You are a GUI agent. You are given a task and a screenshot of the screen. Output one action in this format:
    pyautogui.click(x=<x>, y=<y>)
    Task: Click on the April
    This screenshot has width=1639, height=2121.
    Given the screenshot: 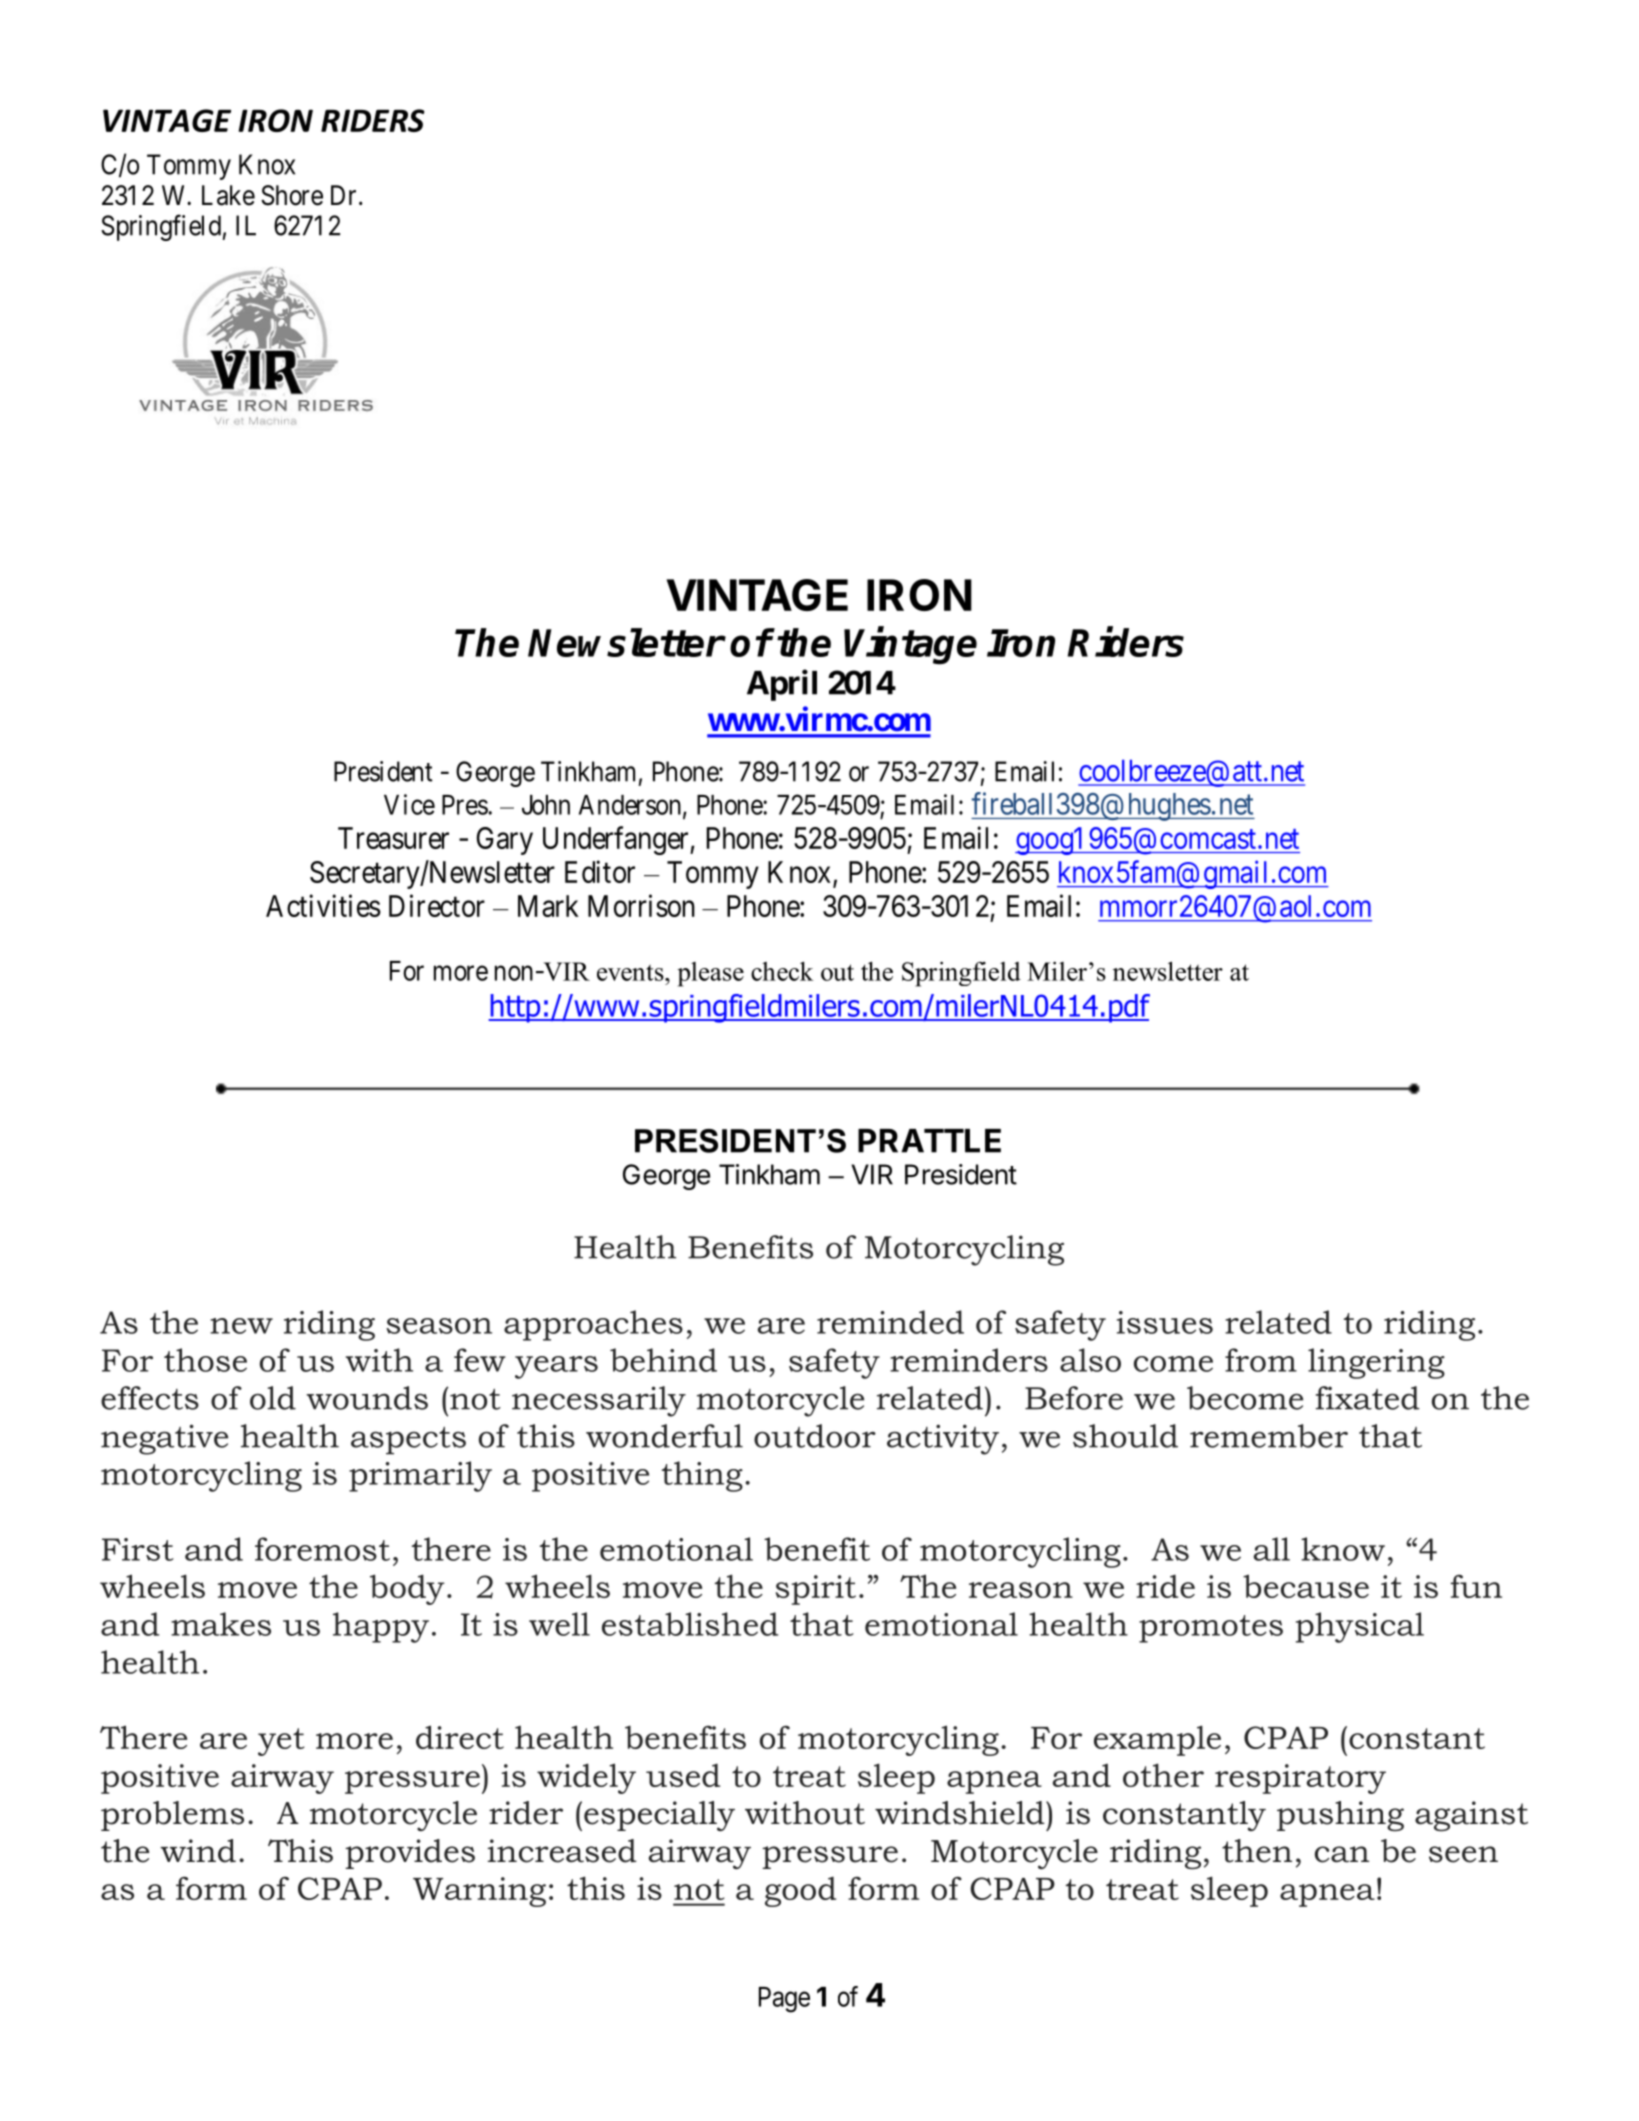 What is the action you would take?
    pyautogui.click(x=782, y=685)
